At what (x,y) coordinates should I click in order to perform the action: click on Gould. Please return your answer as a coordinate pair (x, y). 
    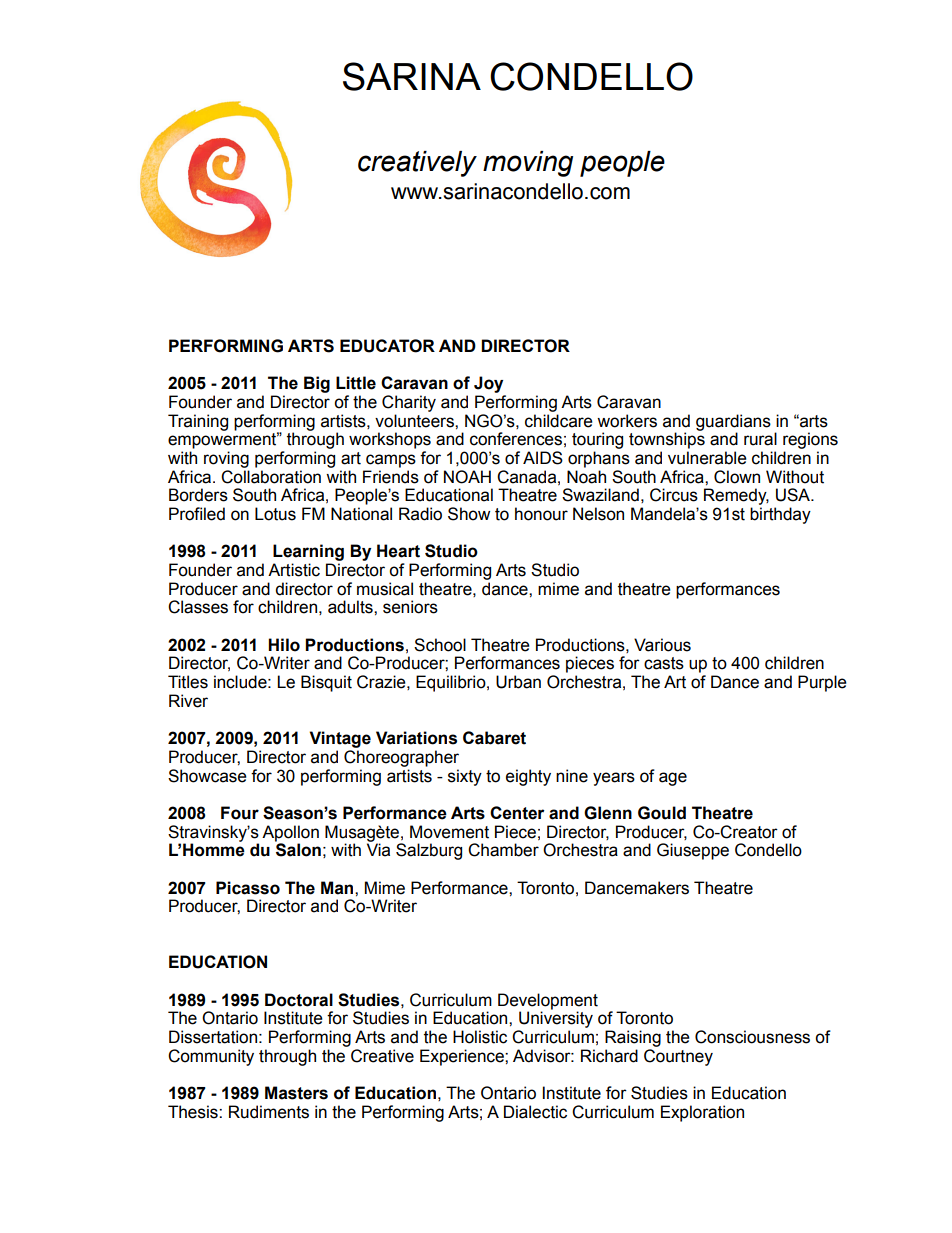
    Looking at the image, I should click on (662, 813).
